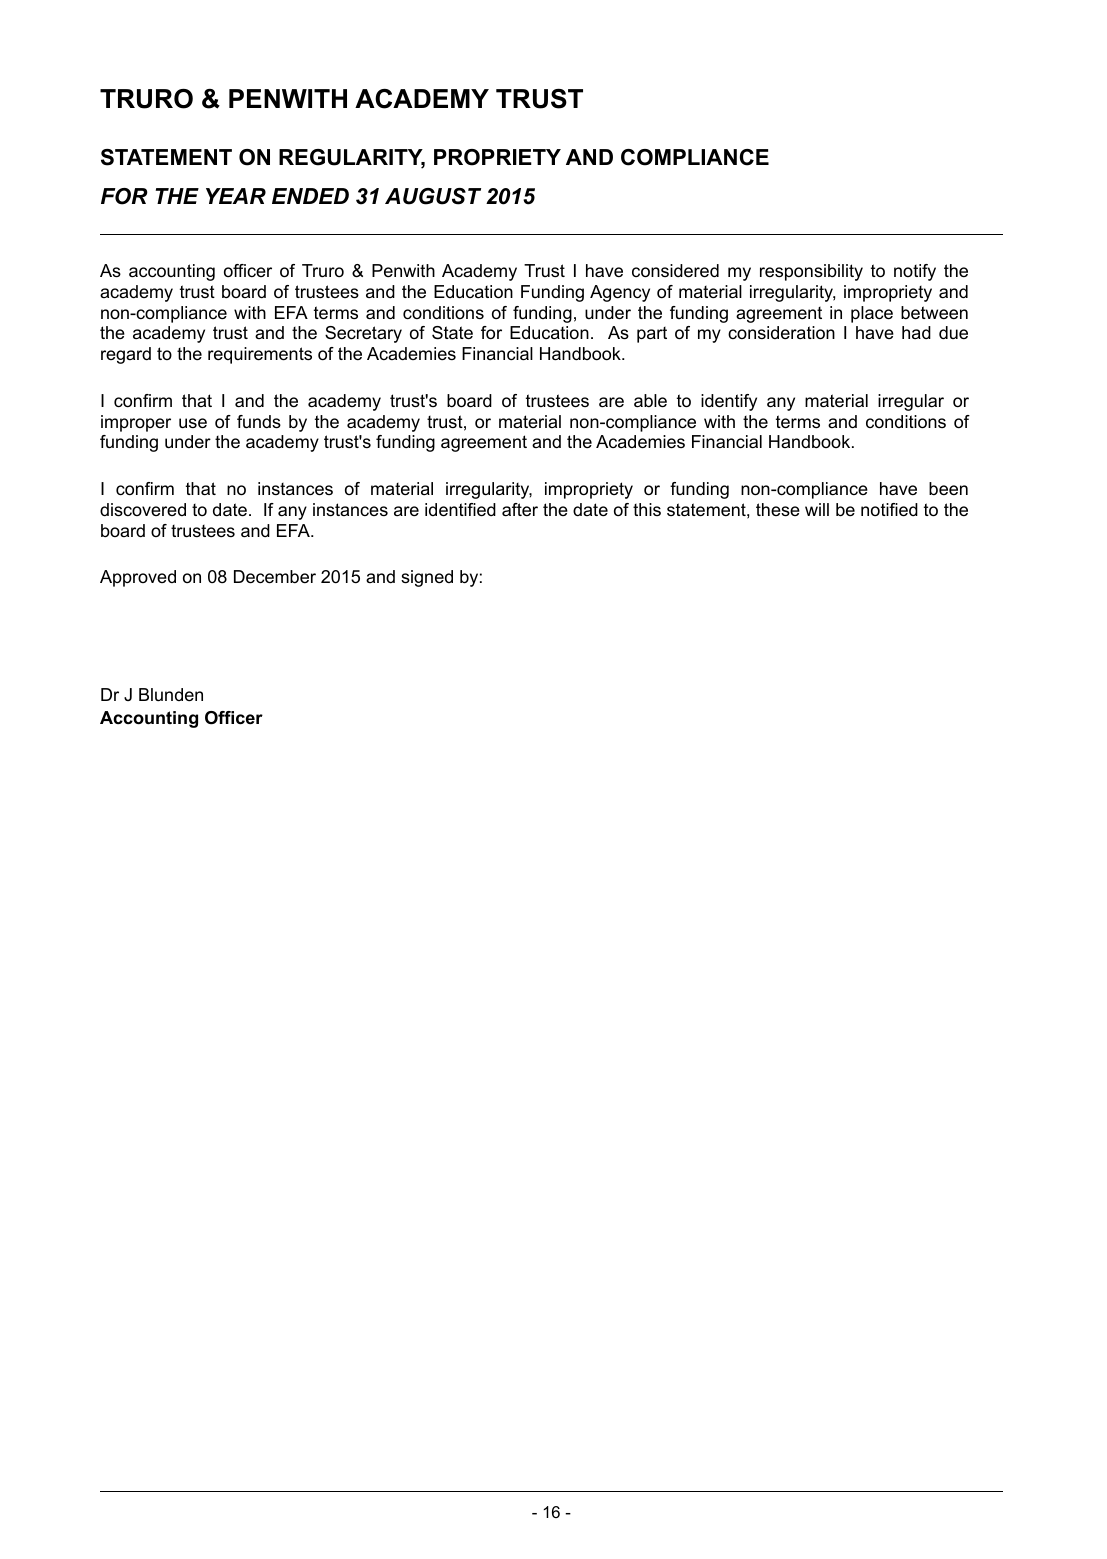 Image resolution: width=1107 pixels, height=1559 pixels. Describe the element at coordinates (236, 196) in the image. I see `YEAR` at that location.
